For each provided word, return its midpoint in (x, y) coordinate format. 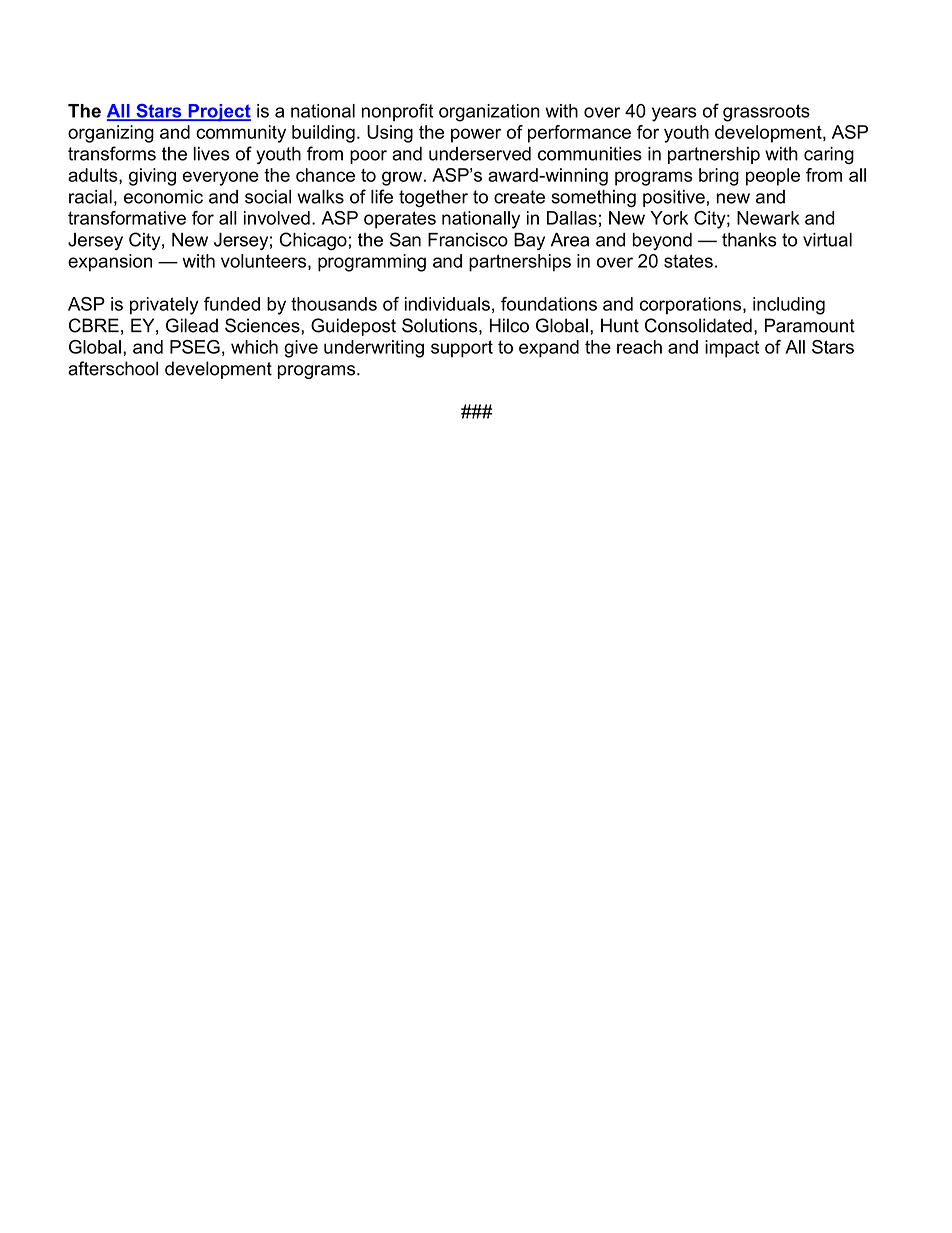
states (688, 261)
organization (489, 113)
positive (674, 198)
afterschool (113, 368)
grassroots (766, 113)
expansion (110, 263)
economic (163, 197)
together (433, 199)
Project (218, 113)
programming (372, 263)
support (462, 349)
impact (732, 349)
